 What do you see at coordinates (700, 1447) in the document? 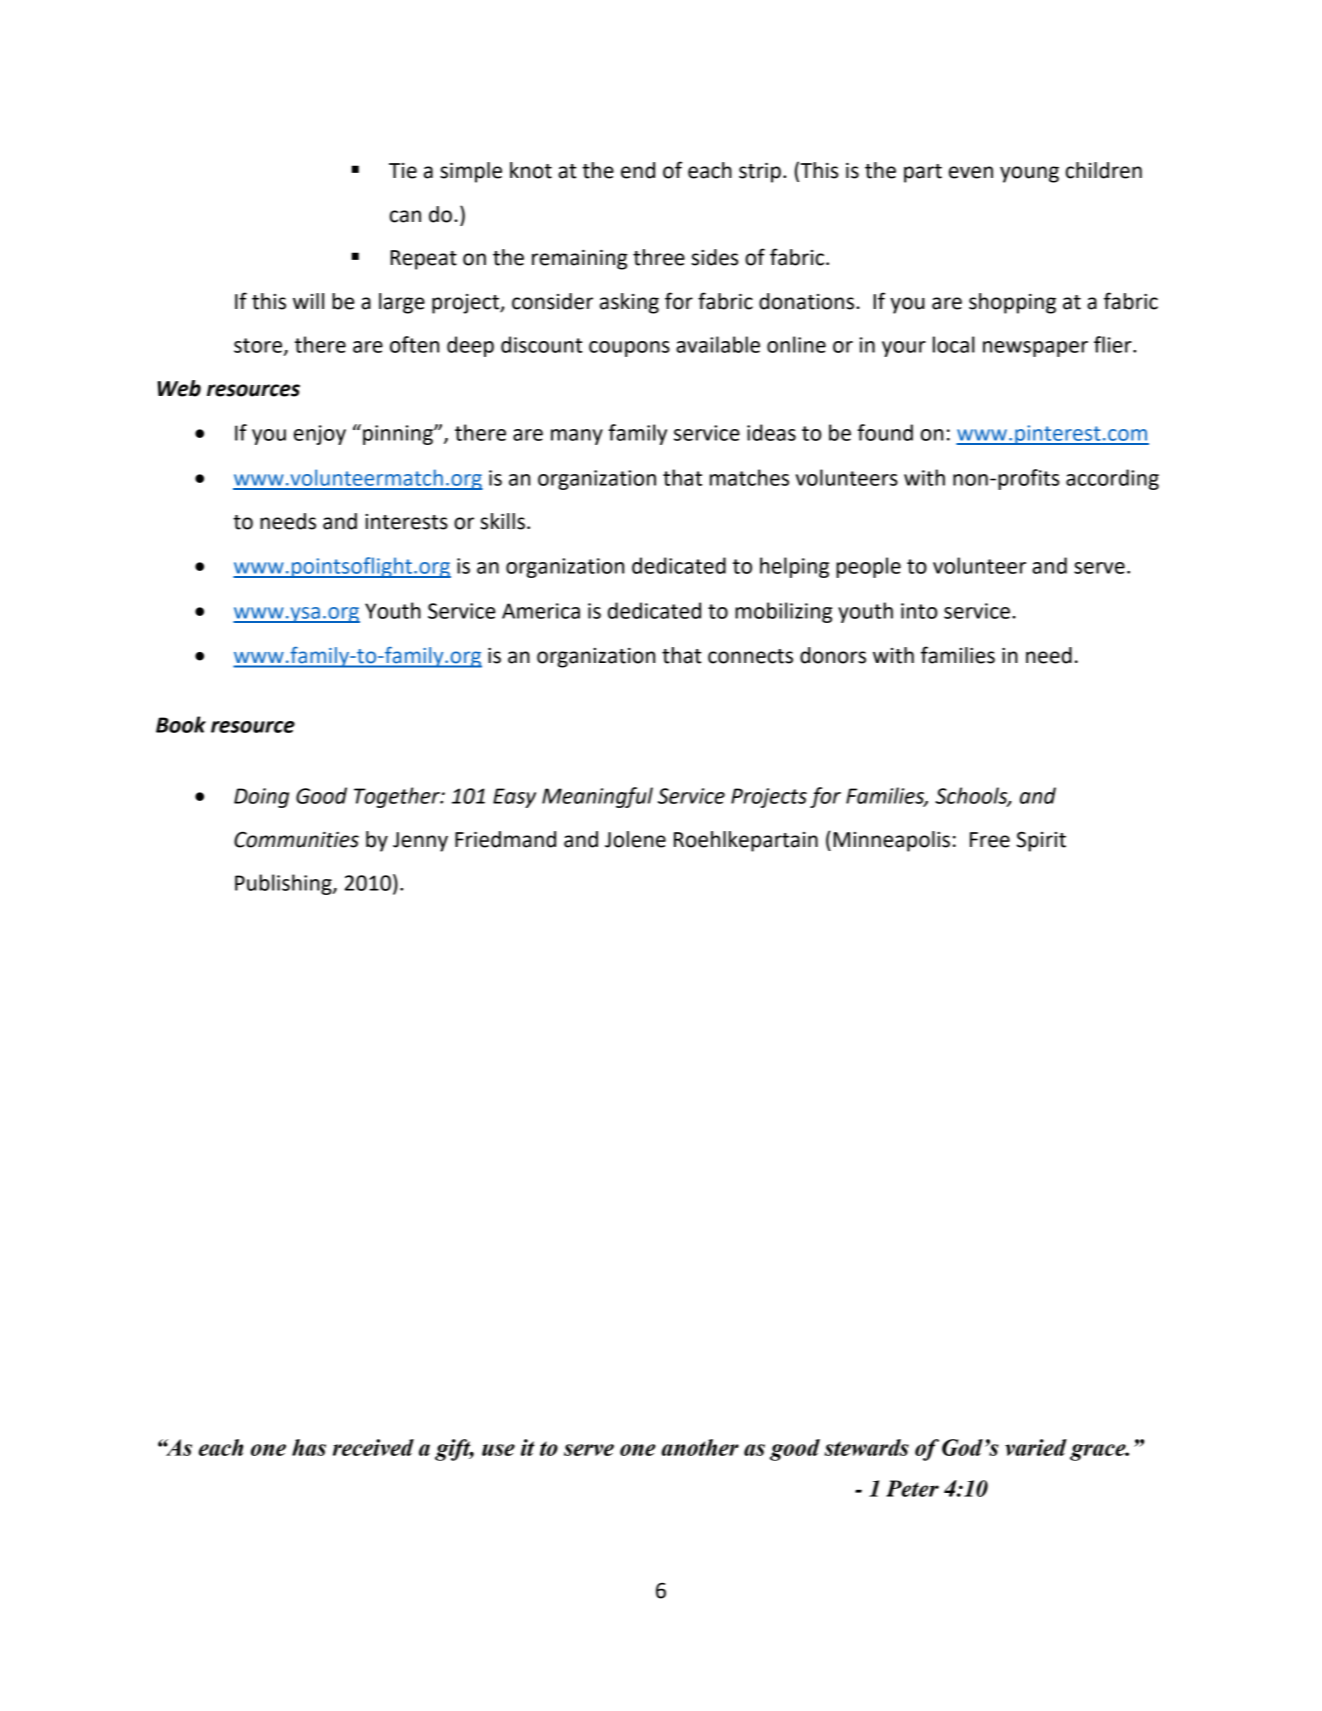
I see `another` at bounding box center [700, 1447].
